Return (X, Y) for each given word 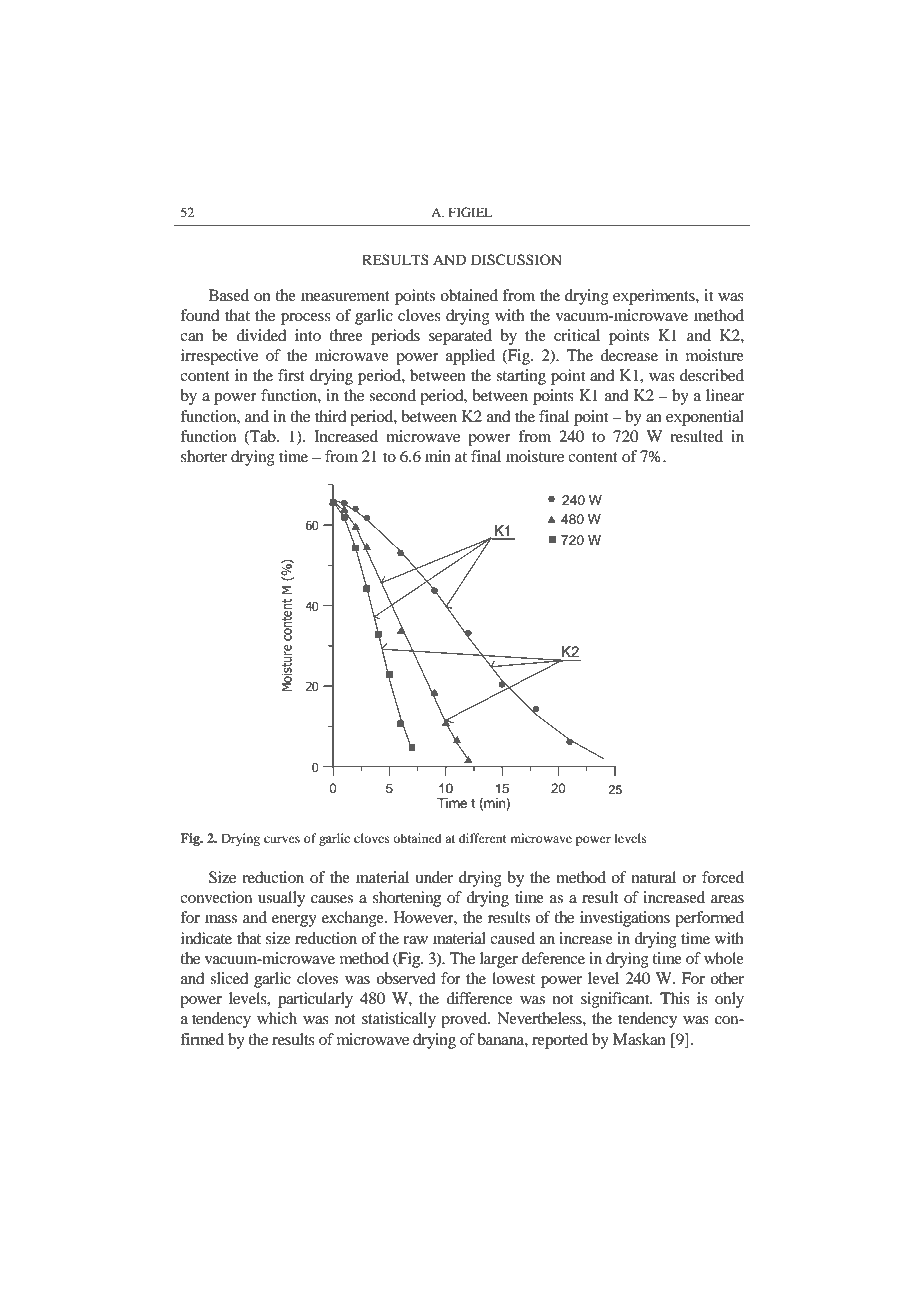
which (277, 1018)
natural (654, 877)
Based (229, 295)
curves (282, 839)
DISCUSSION (516, 260)
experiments (655, 297)
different (483, 838)
